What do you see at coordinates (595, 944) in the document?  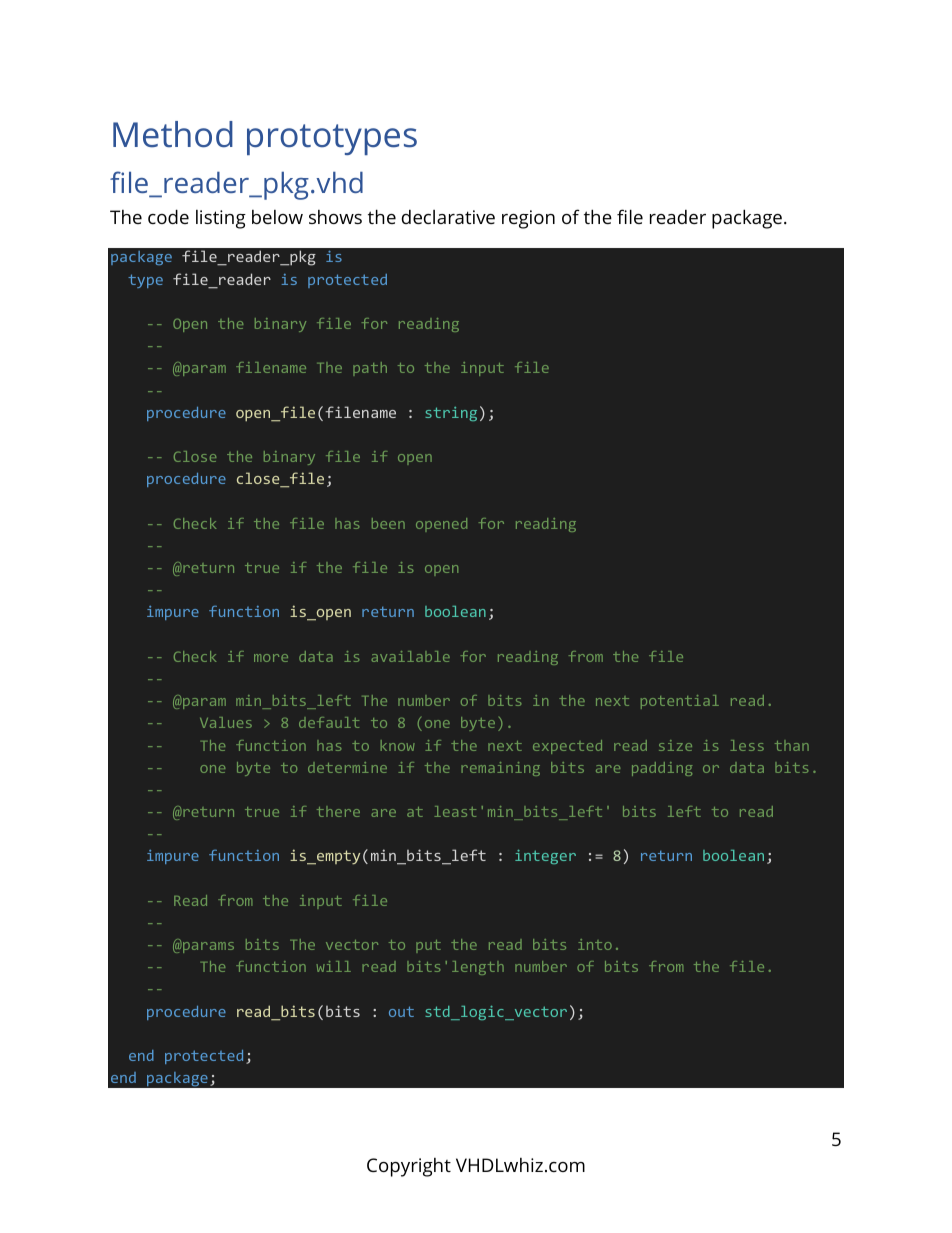 I see `into` at bounding box center [595, 944].
